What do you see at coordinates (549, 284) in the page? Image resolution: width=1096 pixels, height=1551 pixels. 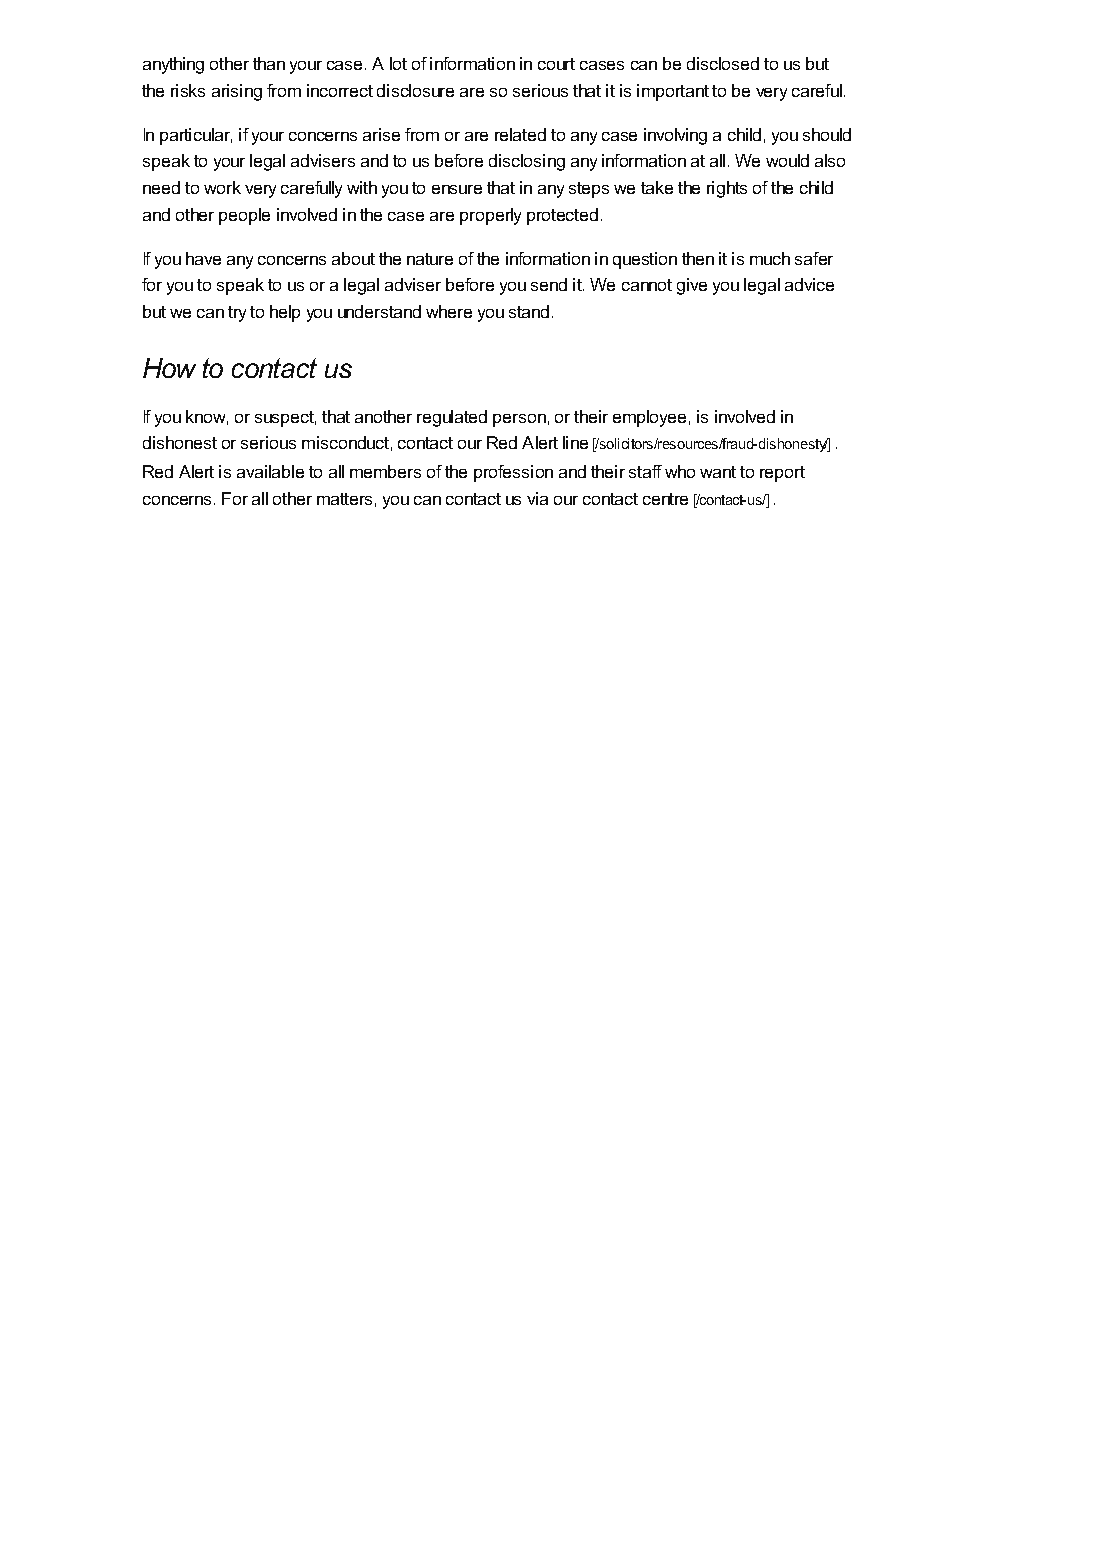 I see `send` at bounding box center [549, 284].
